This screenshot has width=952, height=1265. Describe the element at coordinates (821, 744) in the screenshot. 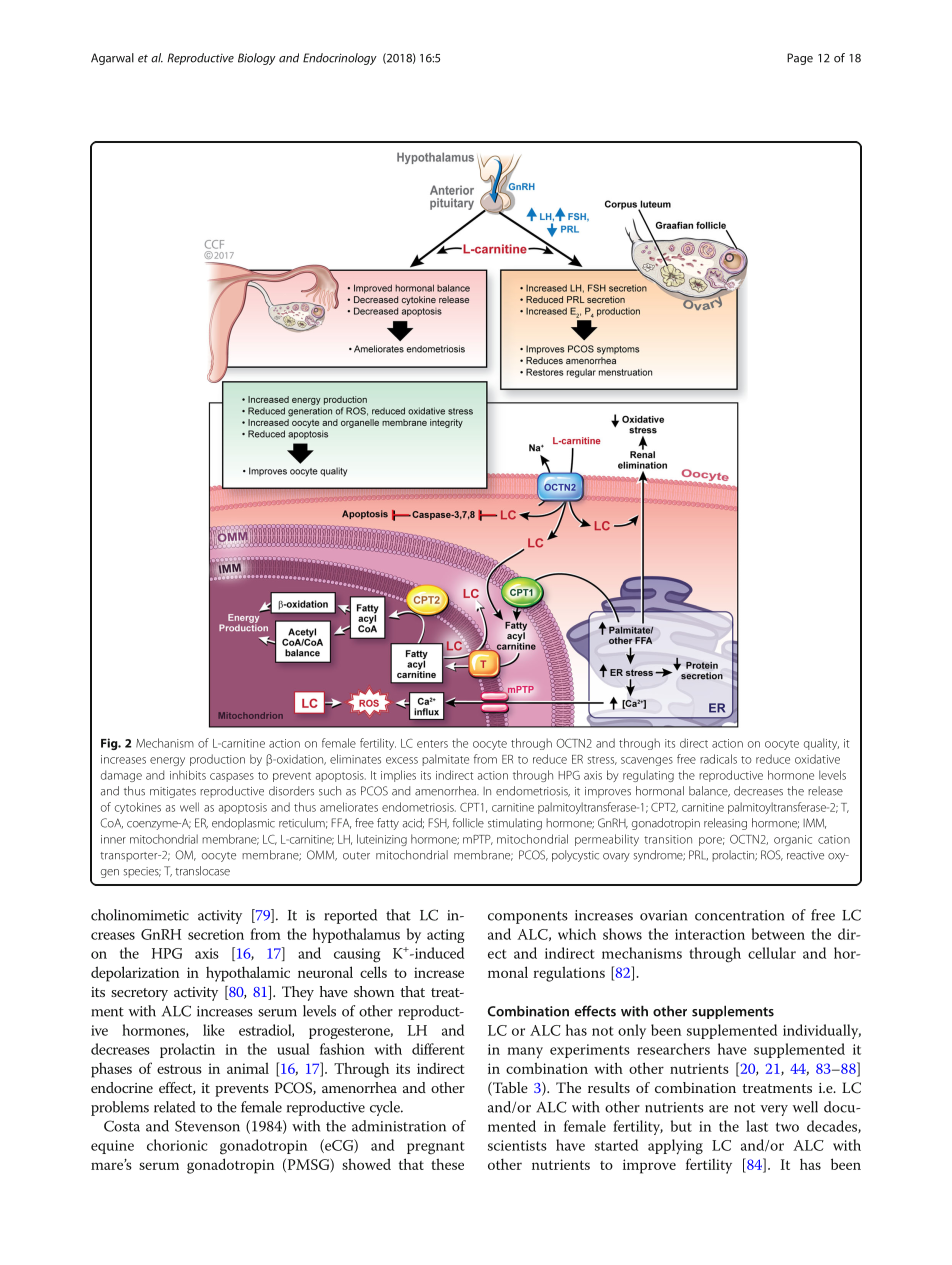

I see `quality` at that location.
